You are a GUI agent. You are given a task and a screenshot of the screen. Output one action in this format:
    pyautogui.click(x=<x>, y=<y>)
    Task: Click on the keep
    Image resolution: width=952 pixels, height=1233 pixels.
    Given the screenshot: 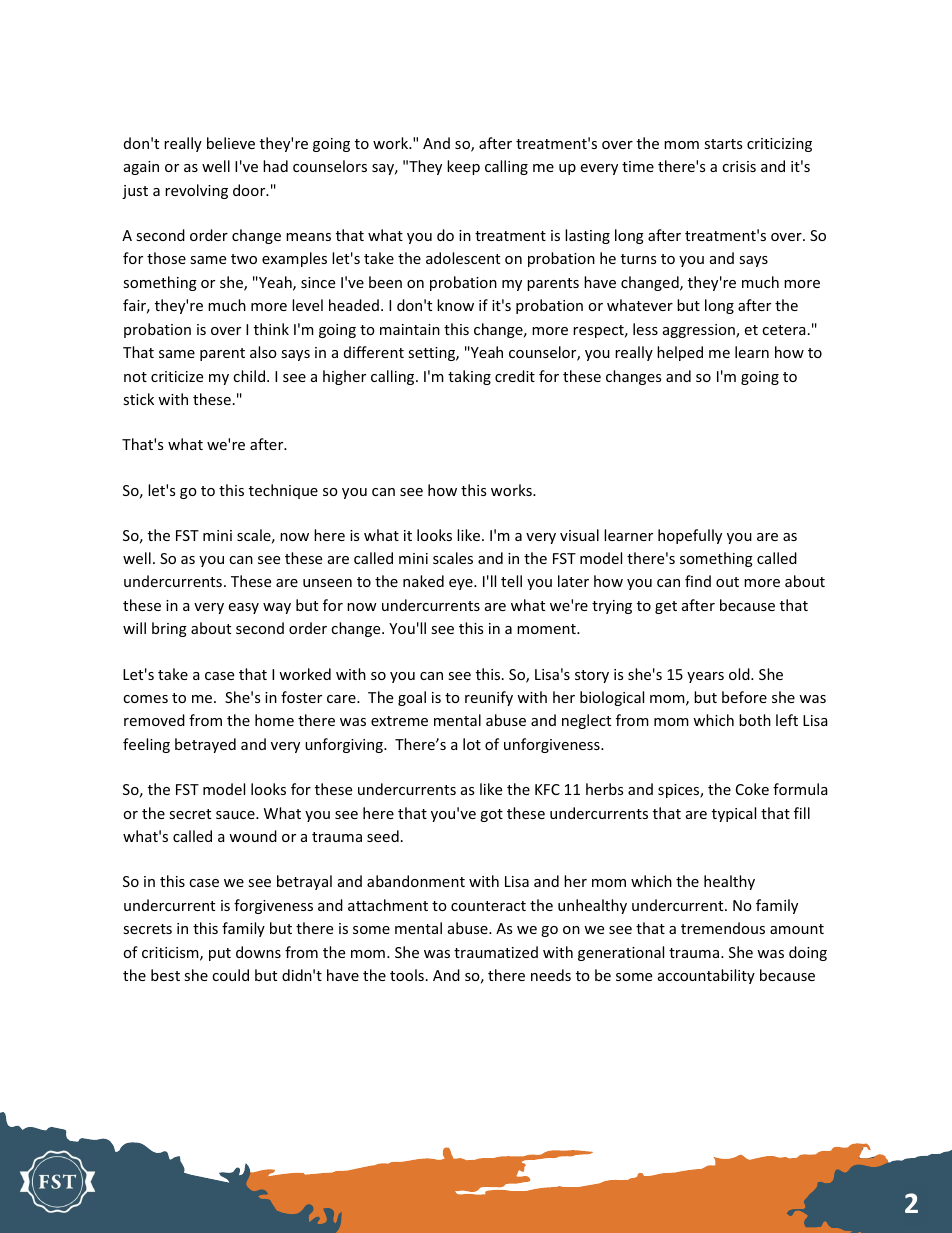 What is the action you would take?
    pyautogui.click(x=463, y=167)
